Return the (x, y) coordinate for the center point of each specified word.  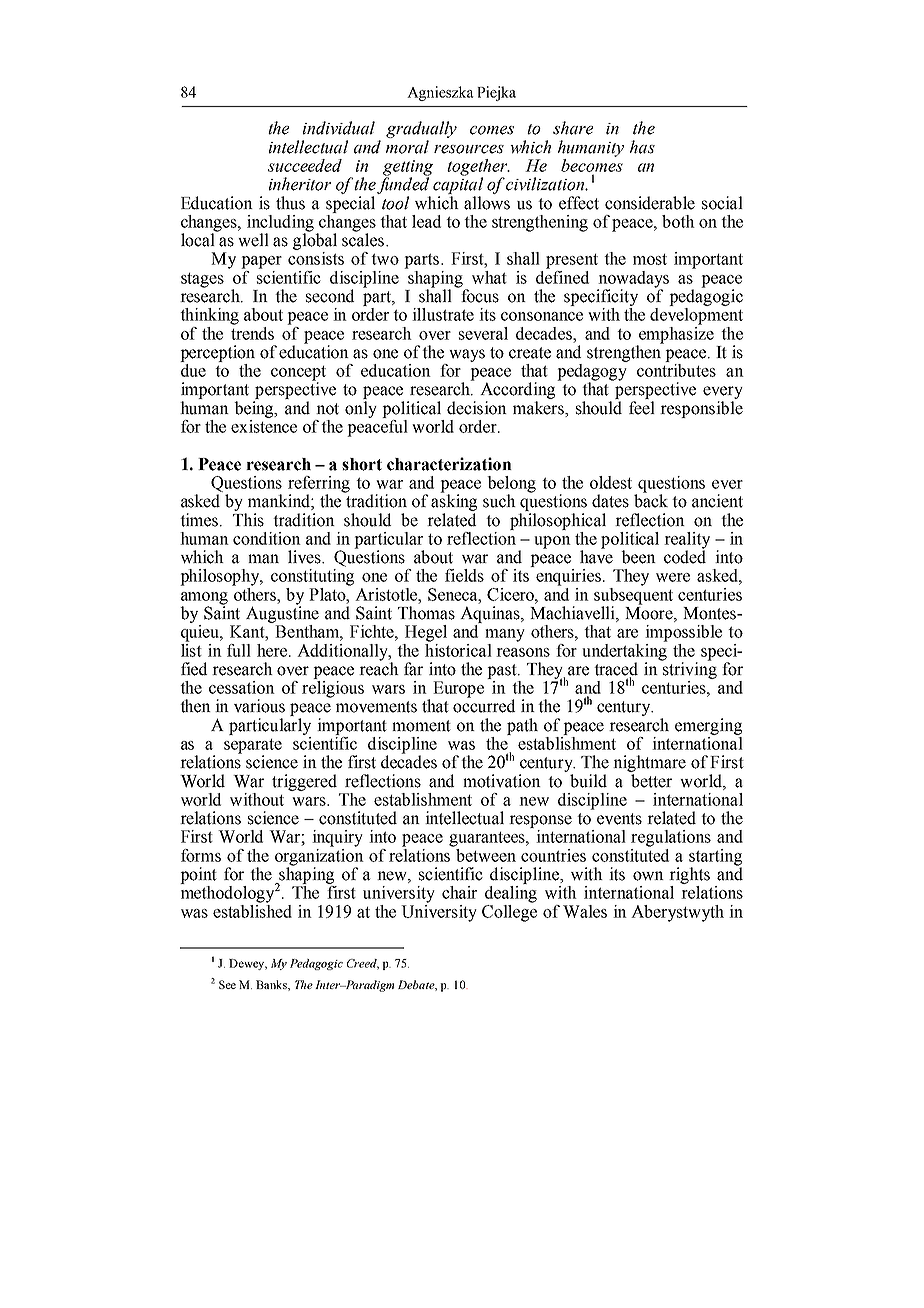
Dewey (248, 964)
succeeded (305, 165)
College (509, 912)
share (573, 128)
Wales (585, 911)
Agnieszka (440, 93)
